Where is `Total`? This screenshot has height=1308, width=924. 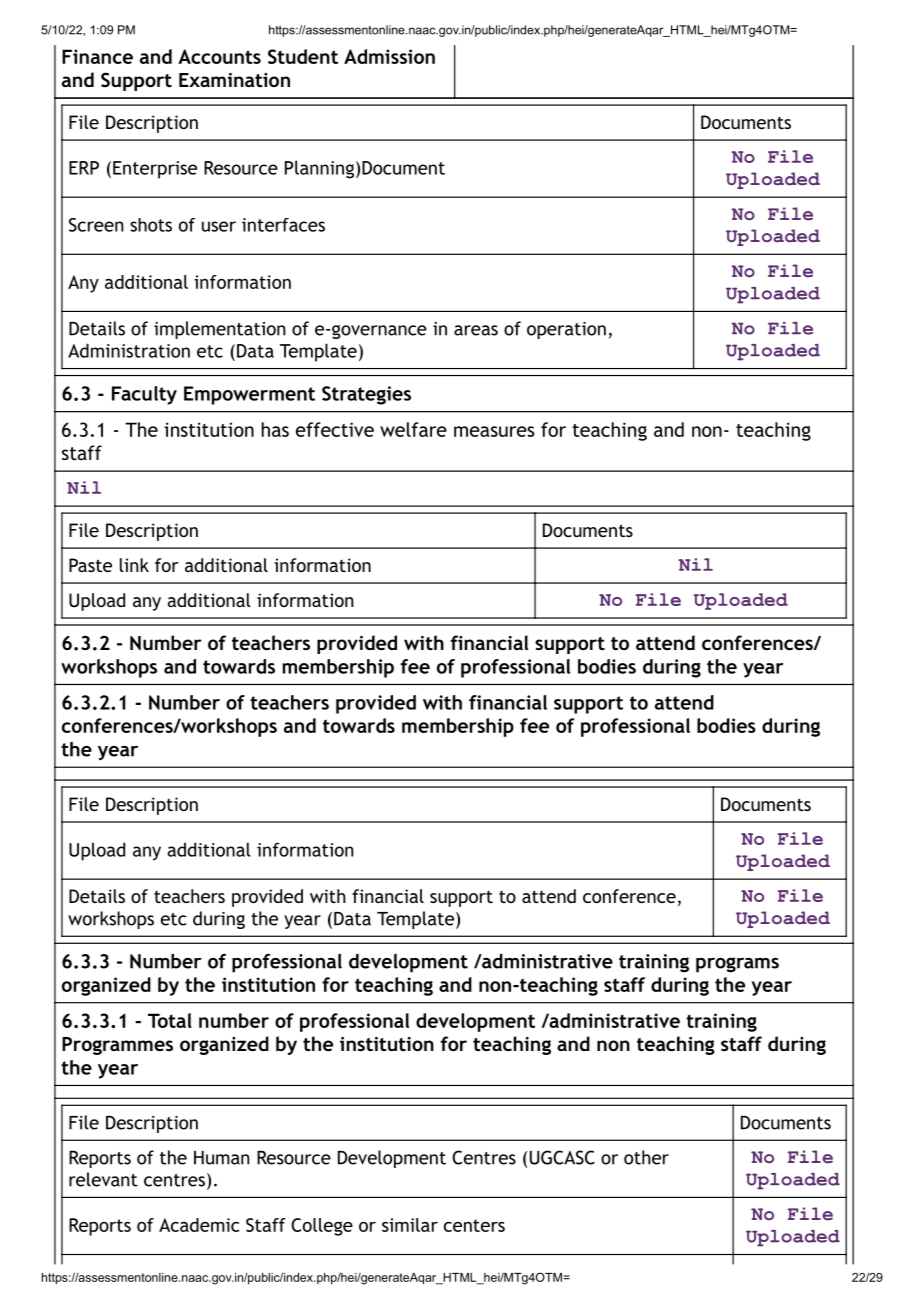
Total is located at coordinates (170, 1020).
